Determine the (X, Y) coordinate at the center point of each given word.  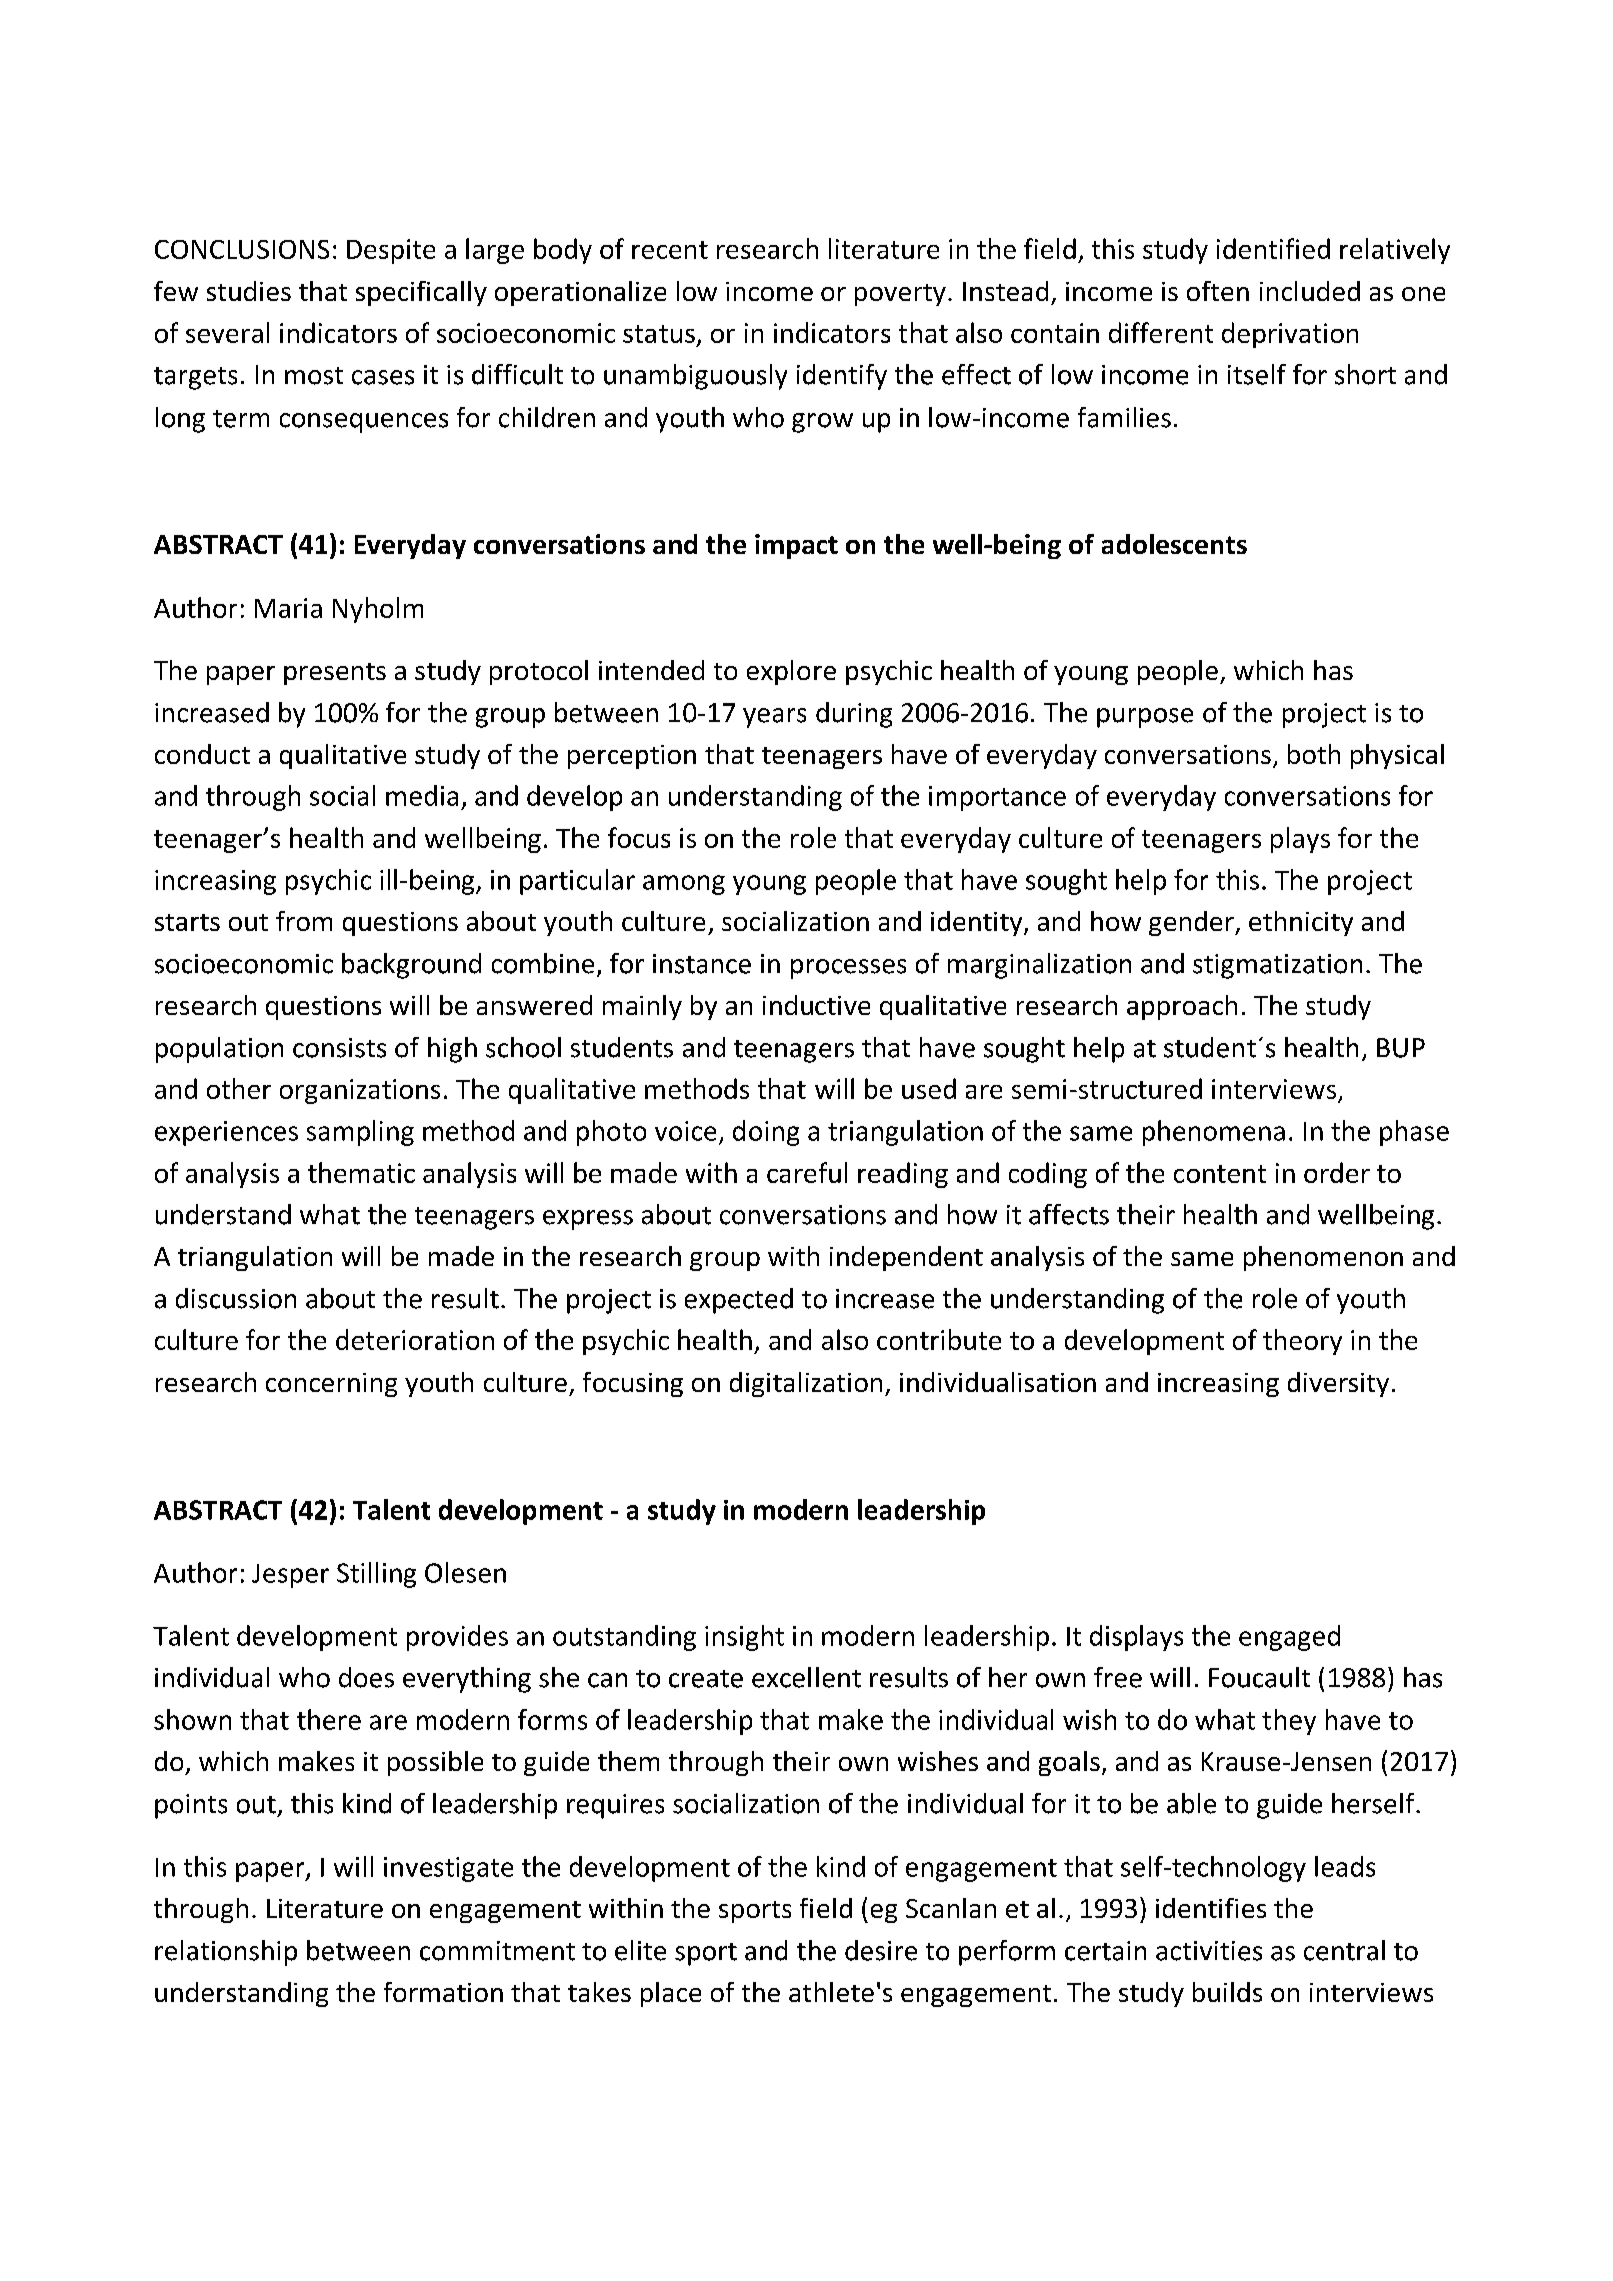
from (304, 921)
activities (1209, 1951)
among (684, 885)
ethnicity (1301, 923)
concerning (331, 1385)
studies (249, 291)
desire (881, 1950)
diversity (1338, 1384)
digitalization (806, 1384)
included (1310, 291)
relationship (226, 1953)
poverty (900, 295)
